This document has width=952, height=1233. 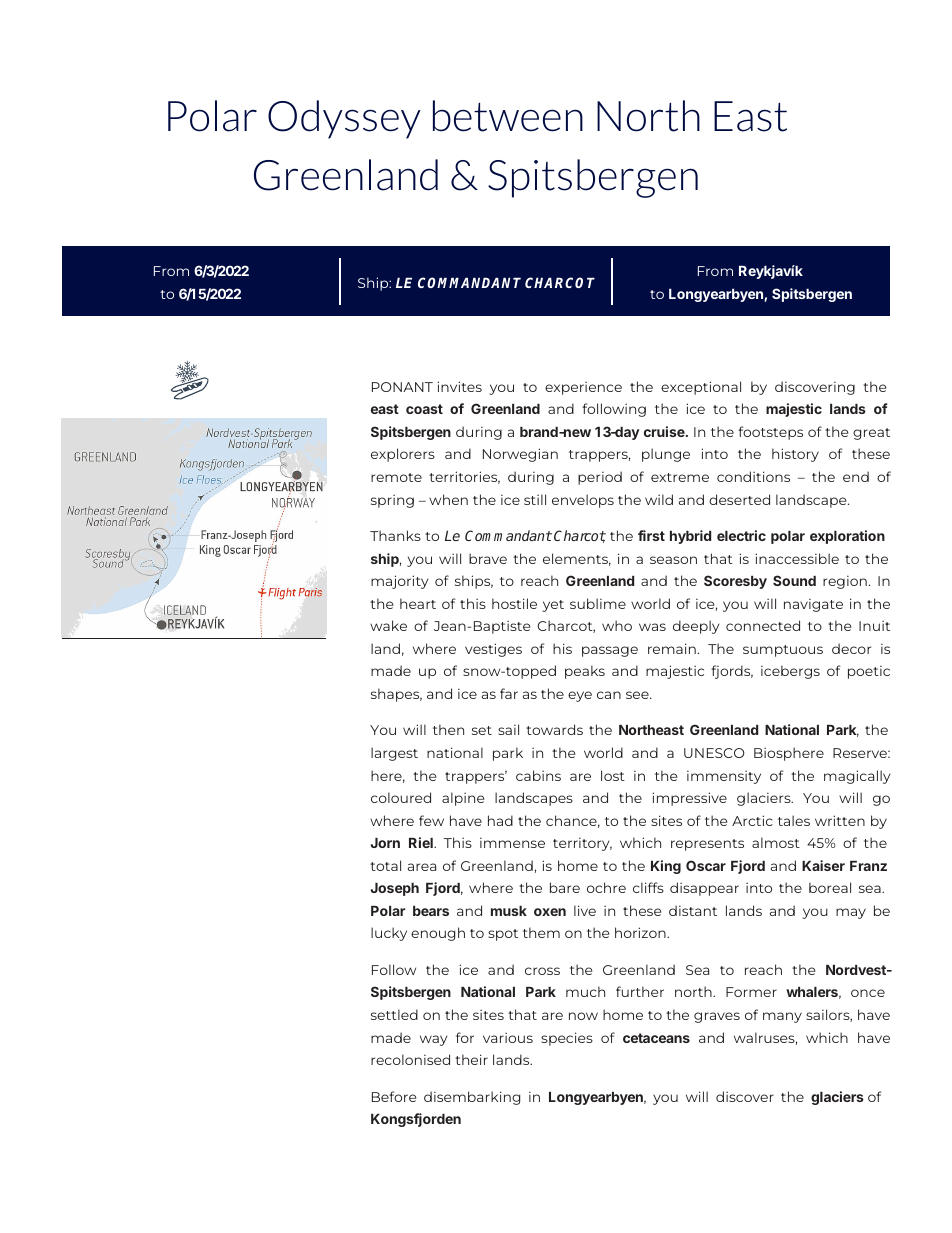 What do you see at coordinates (813, 605) in the document?
I see `navigate` at bounding box center [813, 605].
